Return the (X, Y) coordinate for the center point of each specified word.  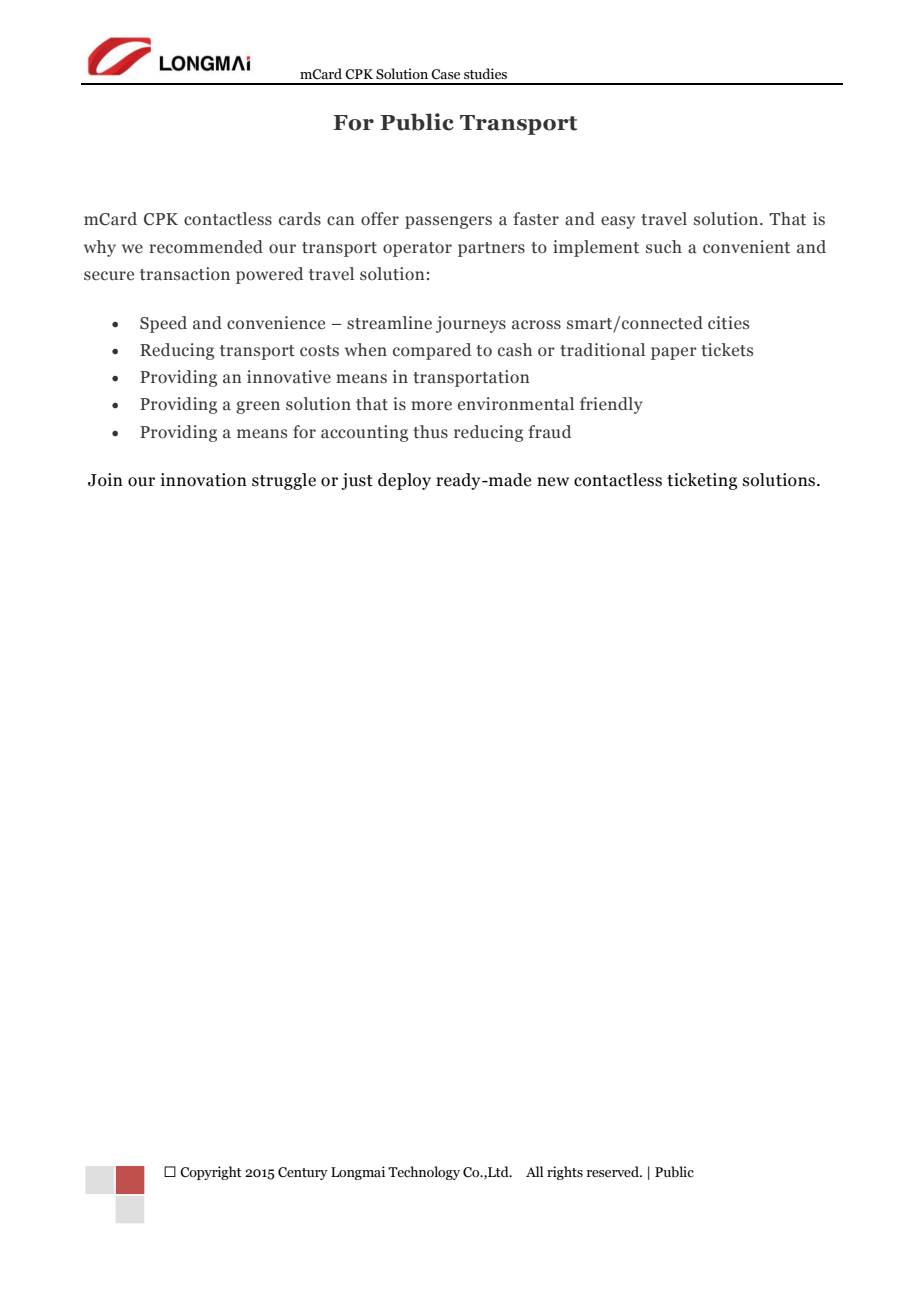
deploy (404, 481)
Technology (424, 1173)
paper (674, 353)
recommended (206, 247)
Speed (163, 324)
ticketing (702, 481)
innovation (204, 480)
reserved (614, 1172)
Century (303, 1173)
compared (432, 351)
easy (618, 222)
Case (445, 74)
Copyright (211, 1173)
